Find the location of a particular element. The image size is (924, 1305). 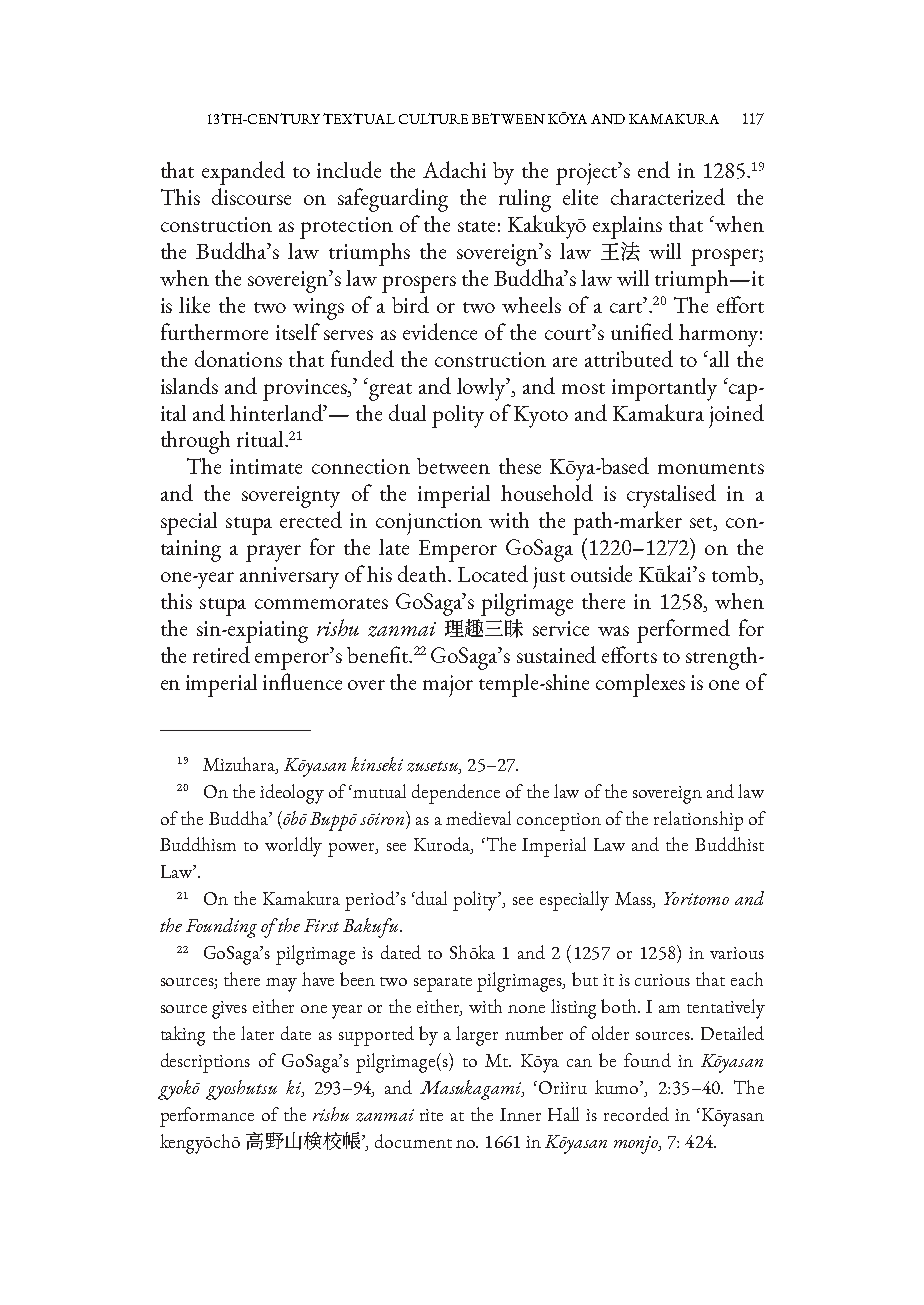

retired is located at coordinates (221, 654).
